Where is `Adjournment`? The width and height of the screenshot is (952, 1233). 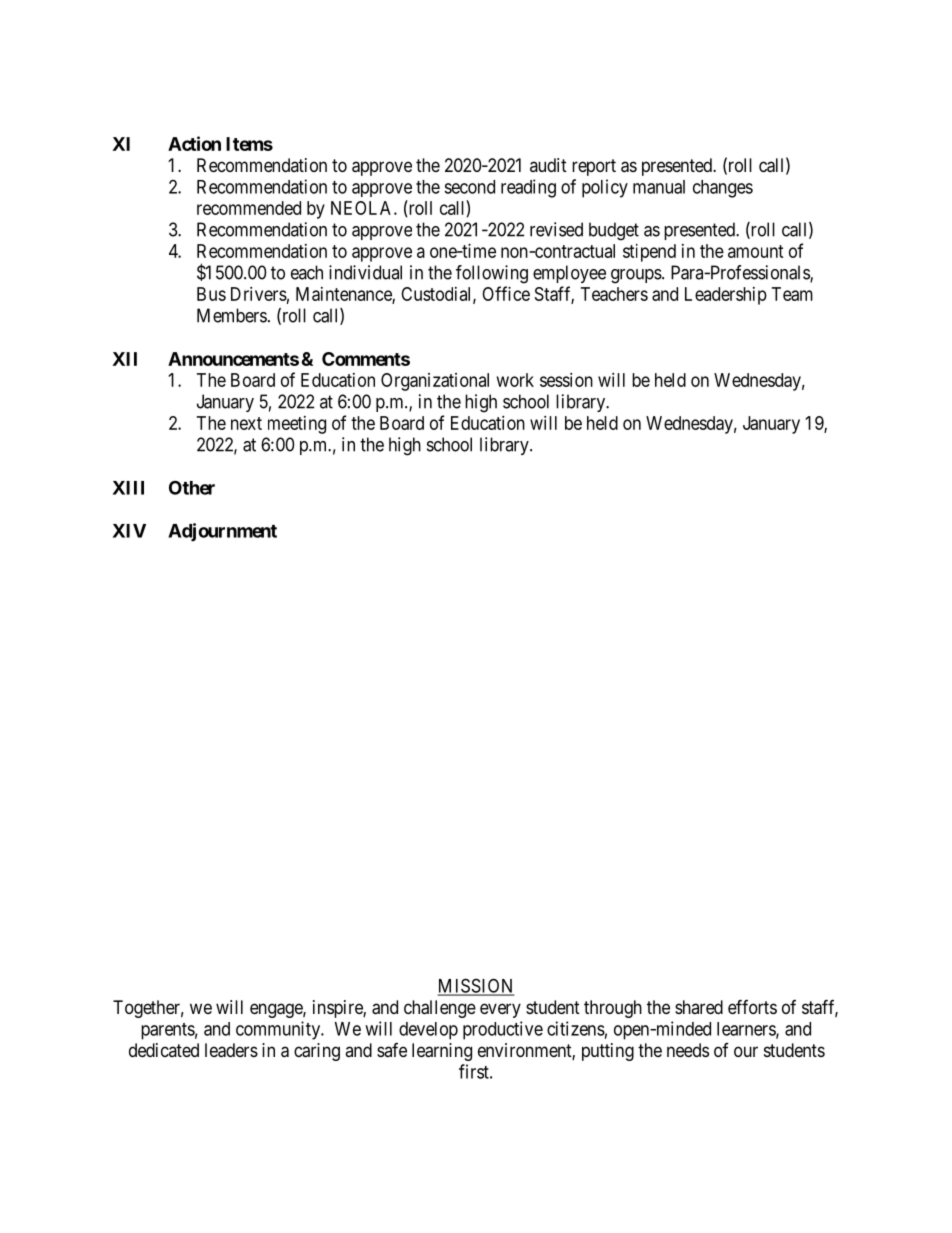
Adjournment is located at coordinates (222, 532).
